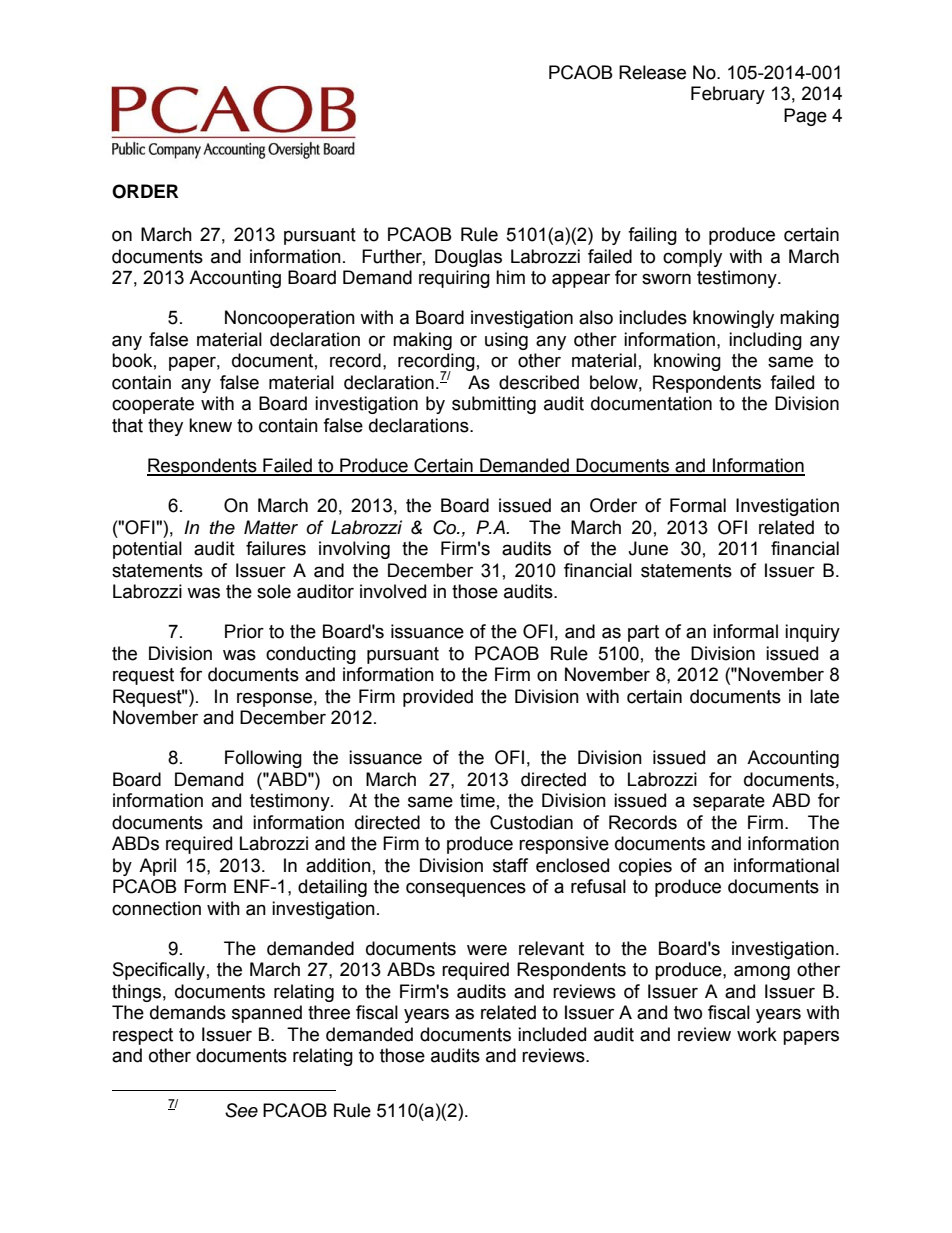  I want to click on comply, so click(692, 258).
